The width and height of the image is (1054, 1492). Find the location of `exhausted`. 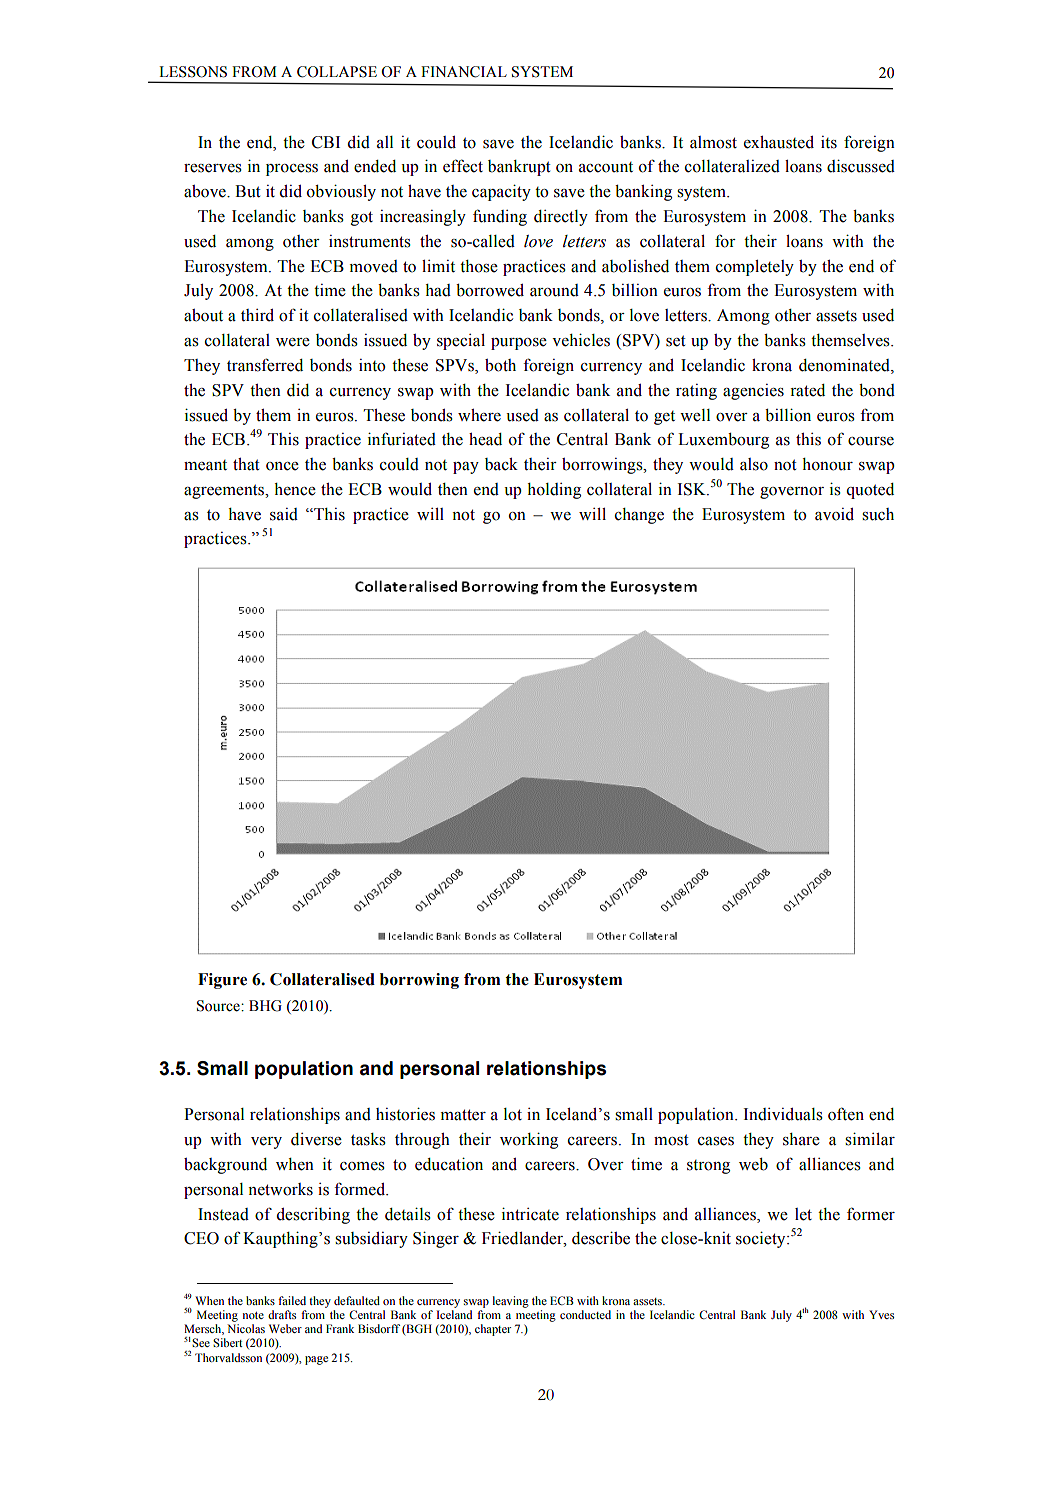

exhausted is located at coordinates (779, 142).
